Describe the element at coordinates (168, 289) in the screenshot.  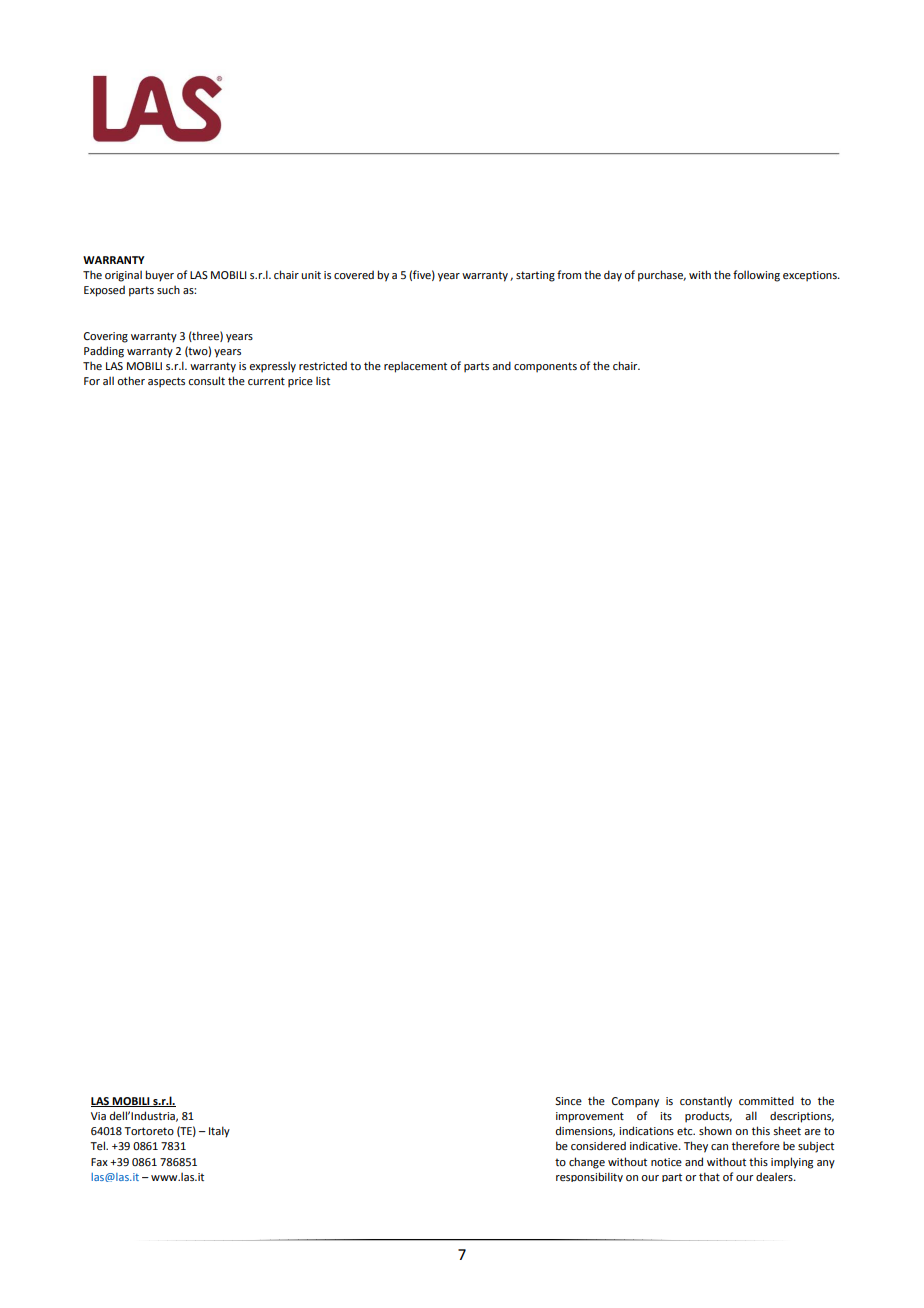
I see `such` at that location.
